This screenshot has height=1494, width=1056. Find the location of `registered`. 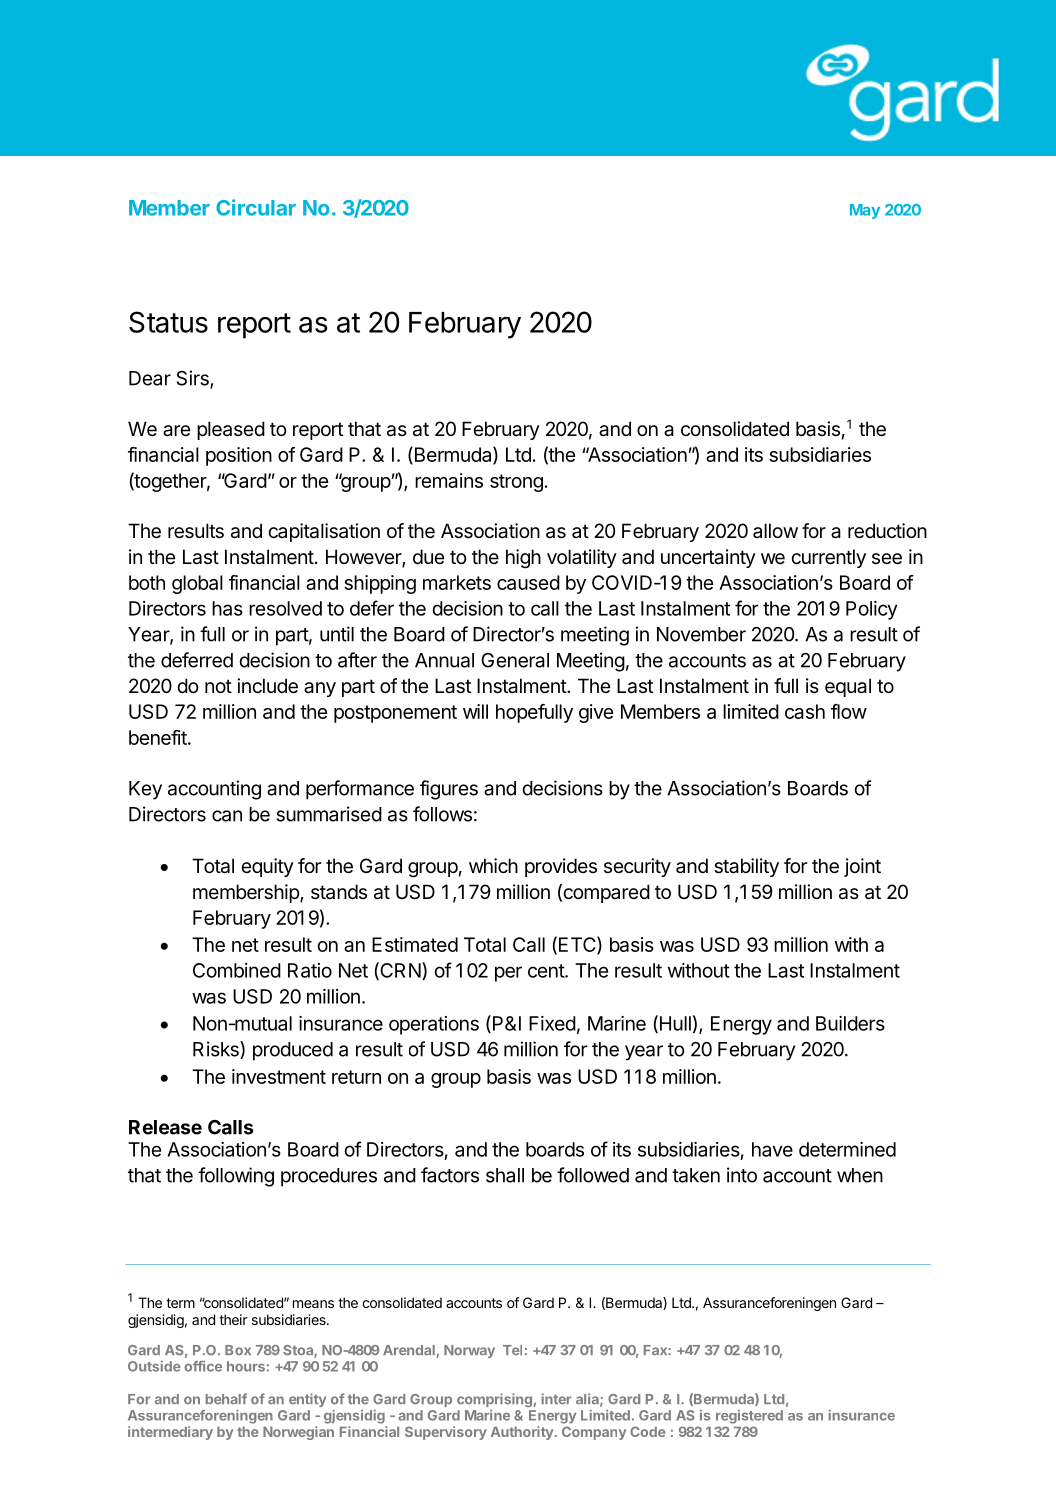

registered is located at coordinates (749, 1417).
